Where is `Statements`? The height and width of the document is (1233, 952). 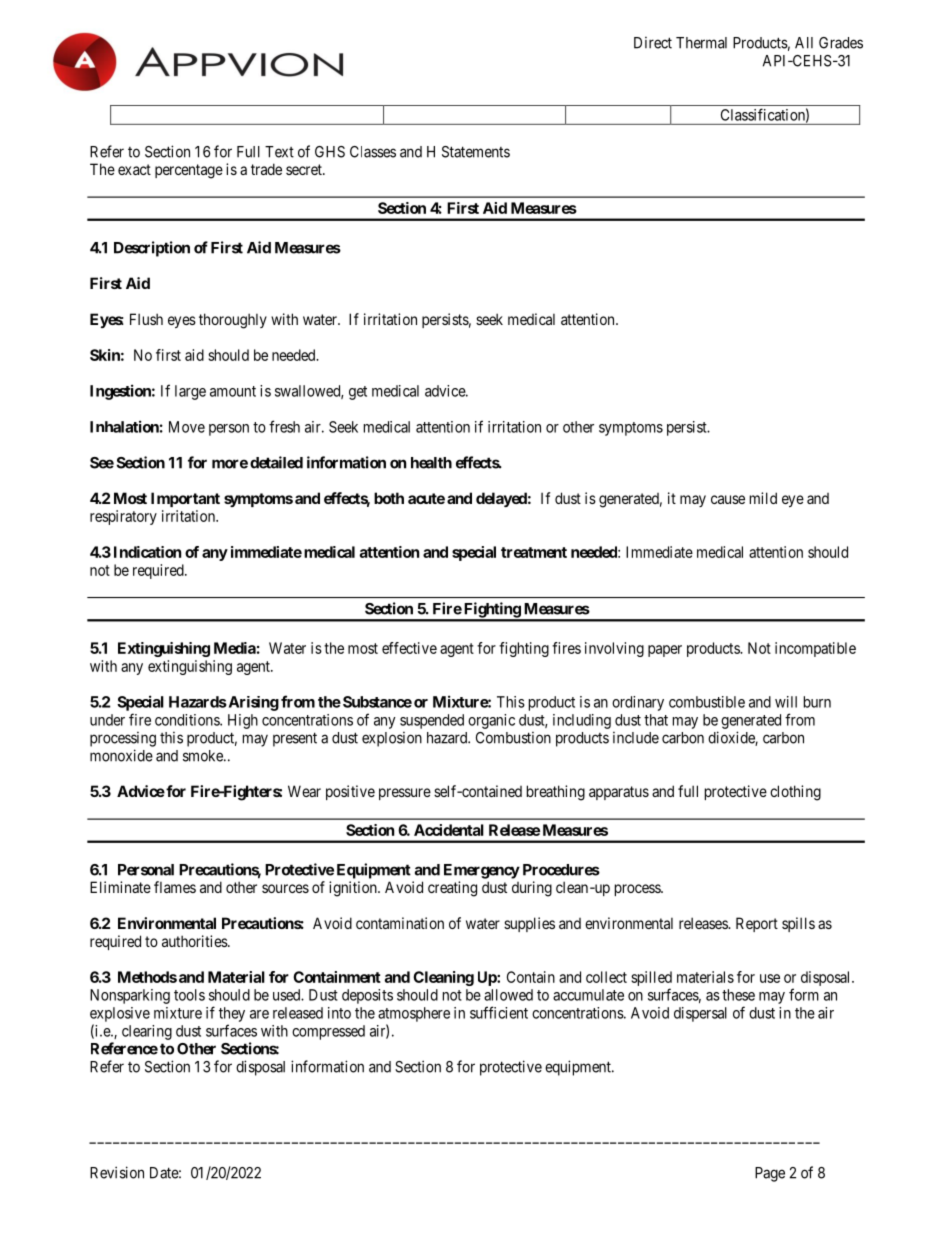
Statements is located at coordinates (476, 152).
